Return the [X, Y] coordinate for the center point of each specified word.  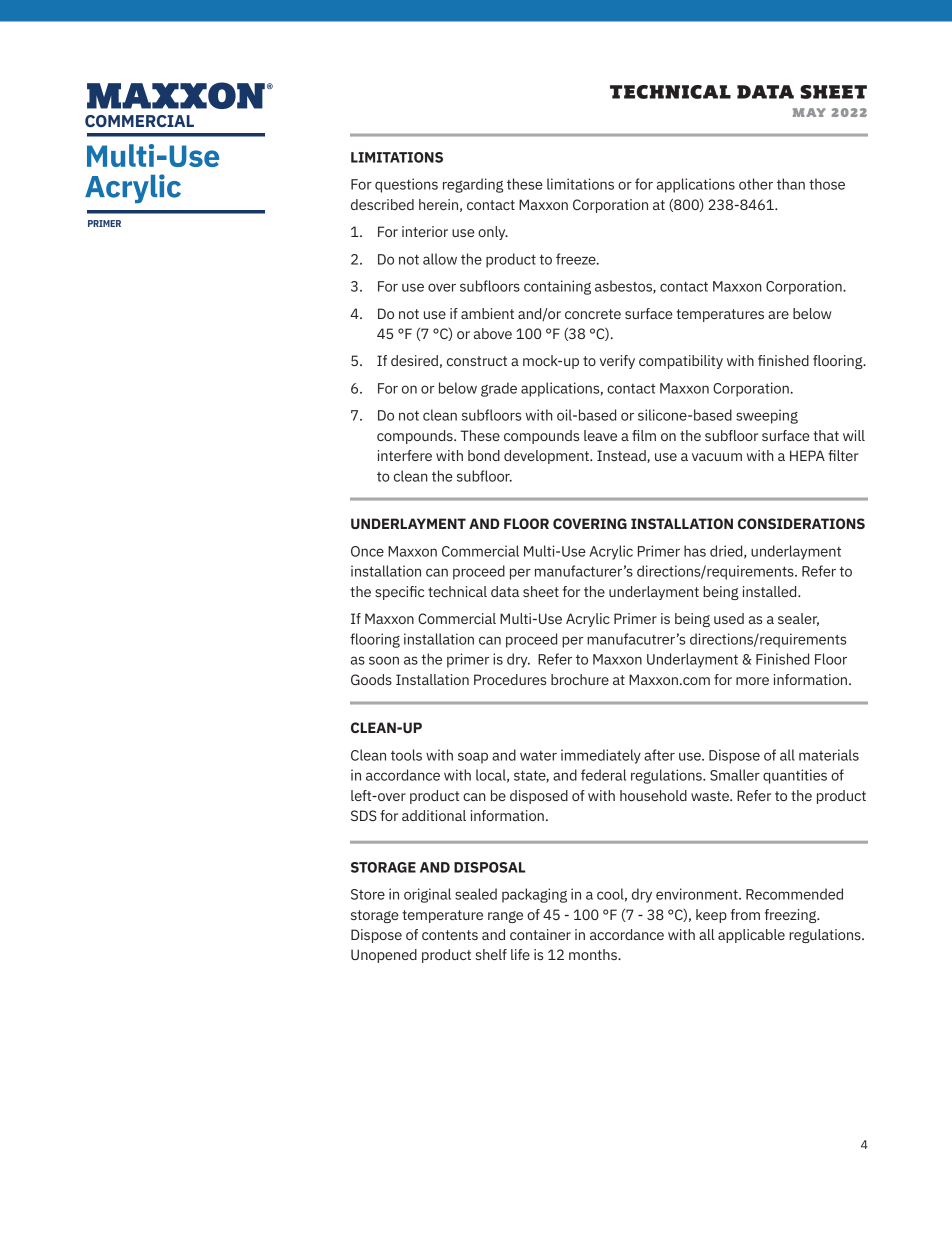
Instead [622, 456]
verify [617, 362]
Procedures [510, 679]
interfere [405, 455]
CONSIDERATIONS [801, 523]
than [791, 184]
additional [434, 815]
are [778, 315]
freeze [577, 259]
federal [603, 775]
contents [450, 935]
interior [425, 231]
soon [384, 660]
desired [414, 360]
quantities [795, 776]
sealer [798, 619]
